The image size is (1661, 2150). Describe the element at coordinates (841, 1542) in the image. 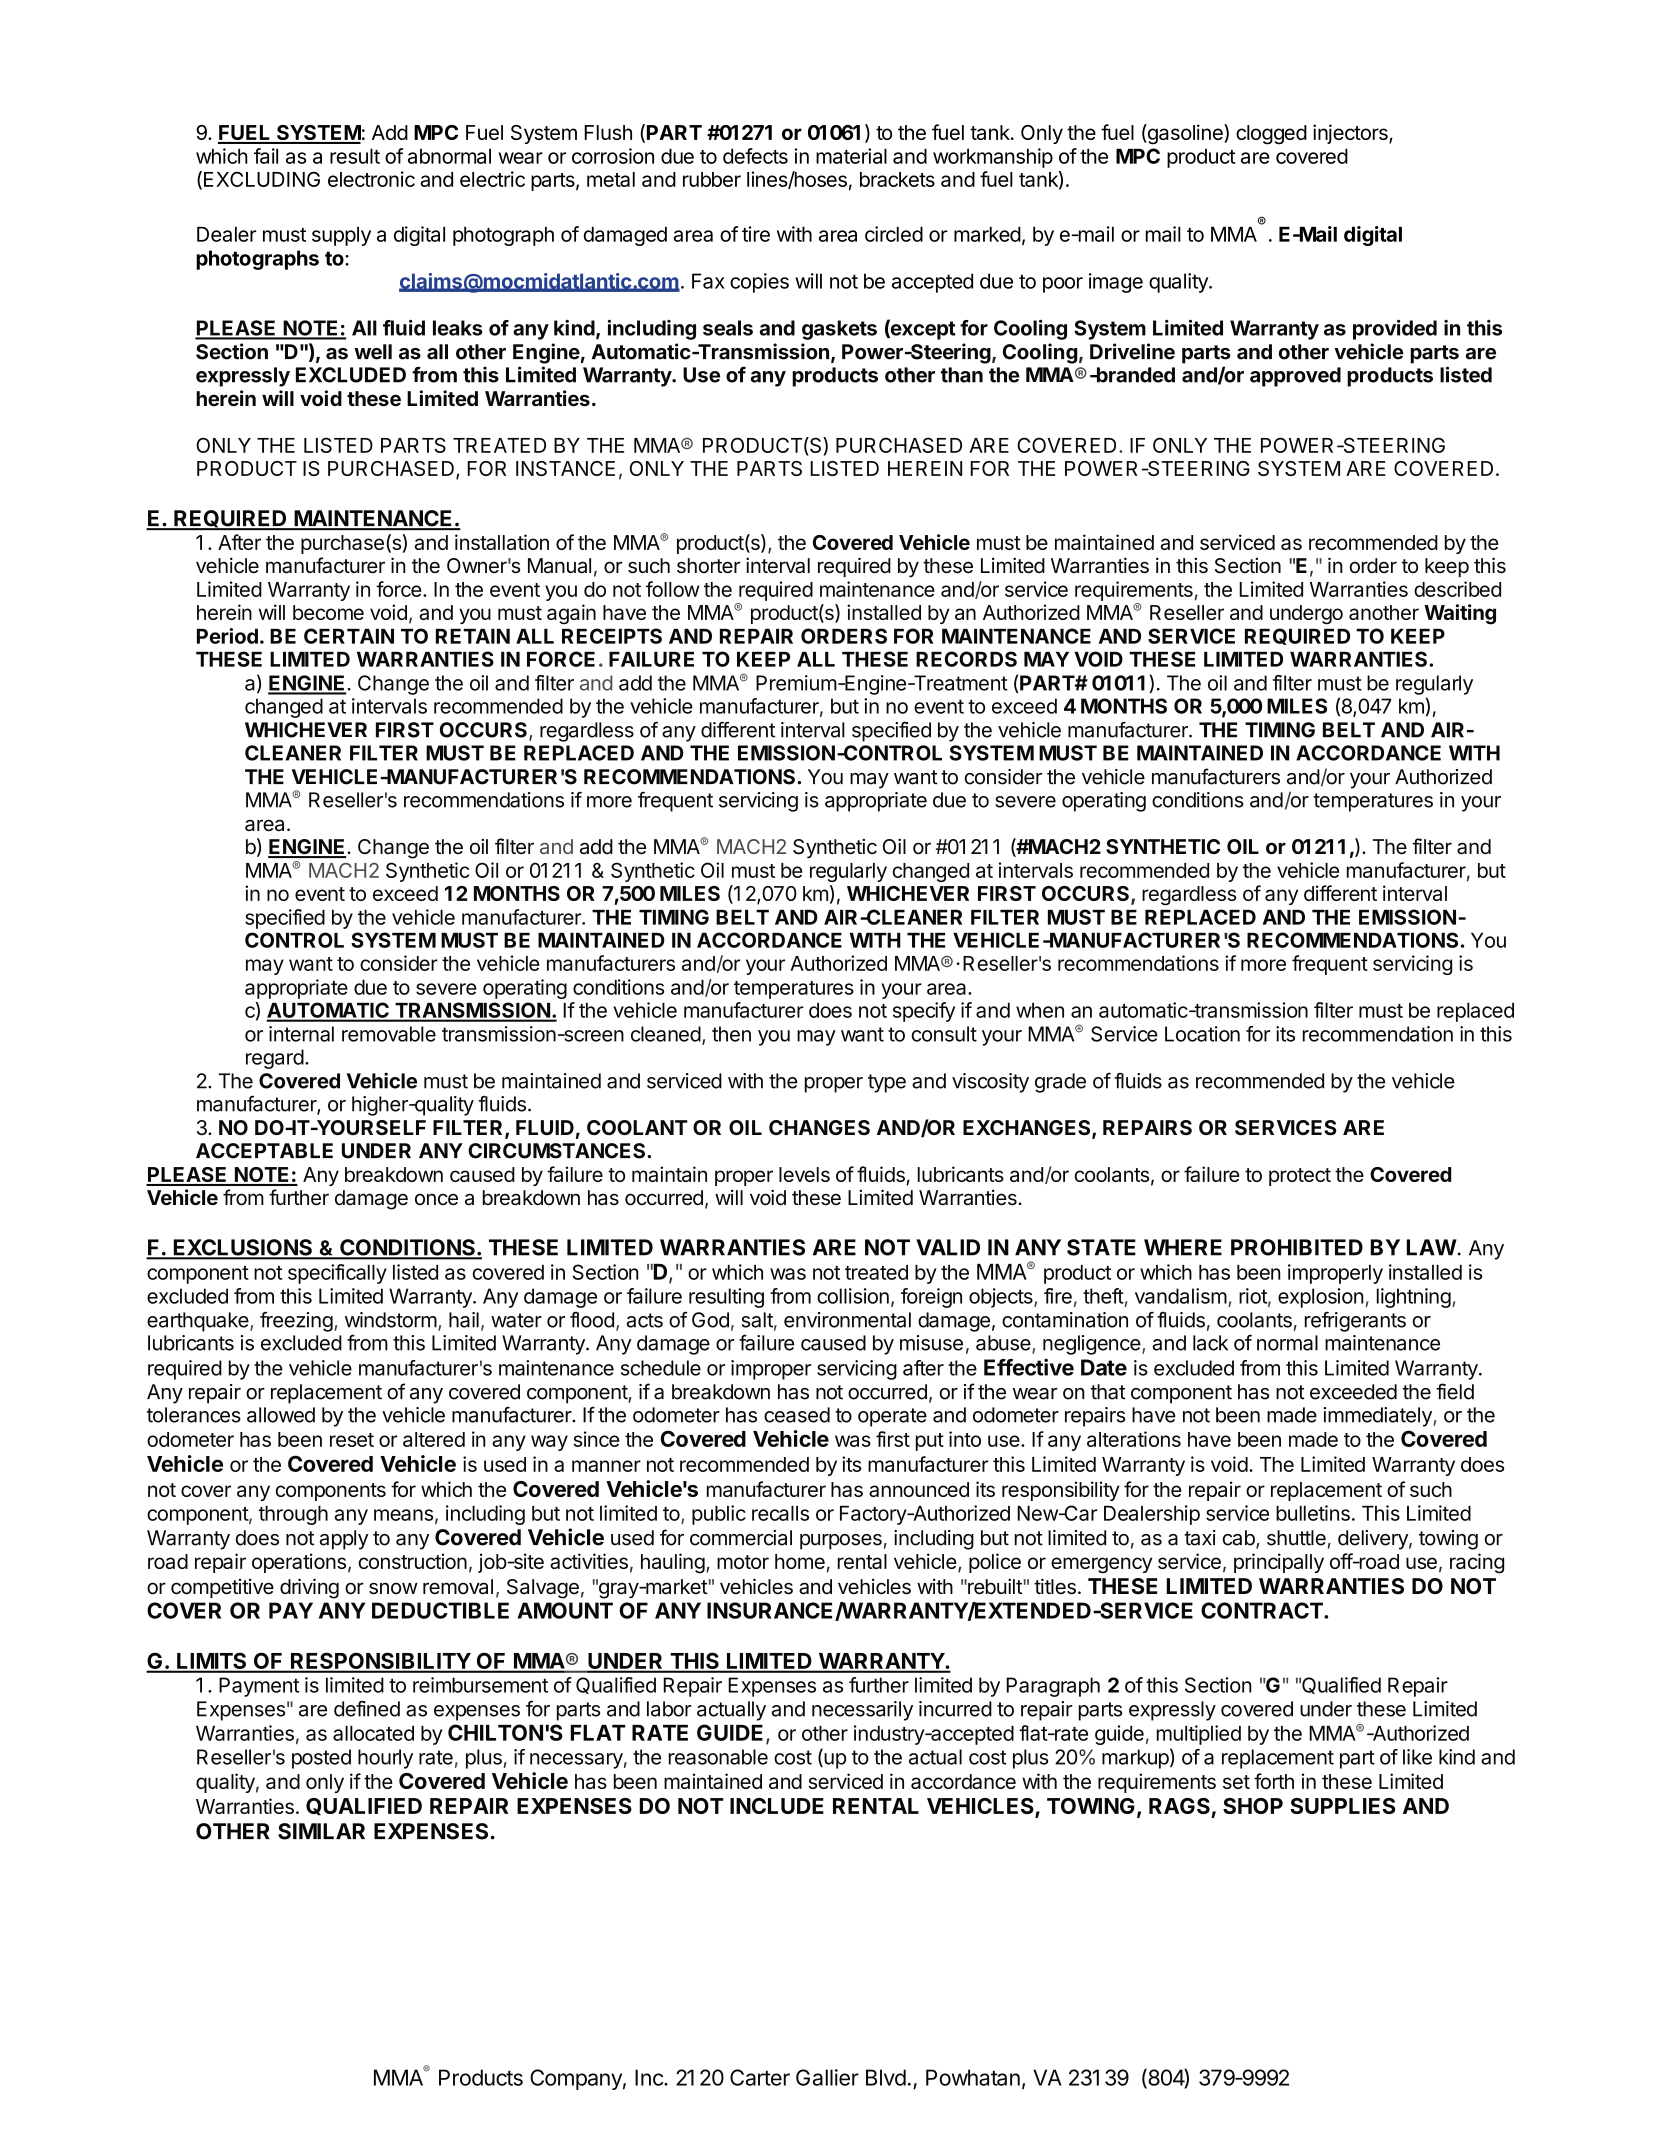

I see `purposes` at that location.
